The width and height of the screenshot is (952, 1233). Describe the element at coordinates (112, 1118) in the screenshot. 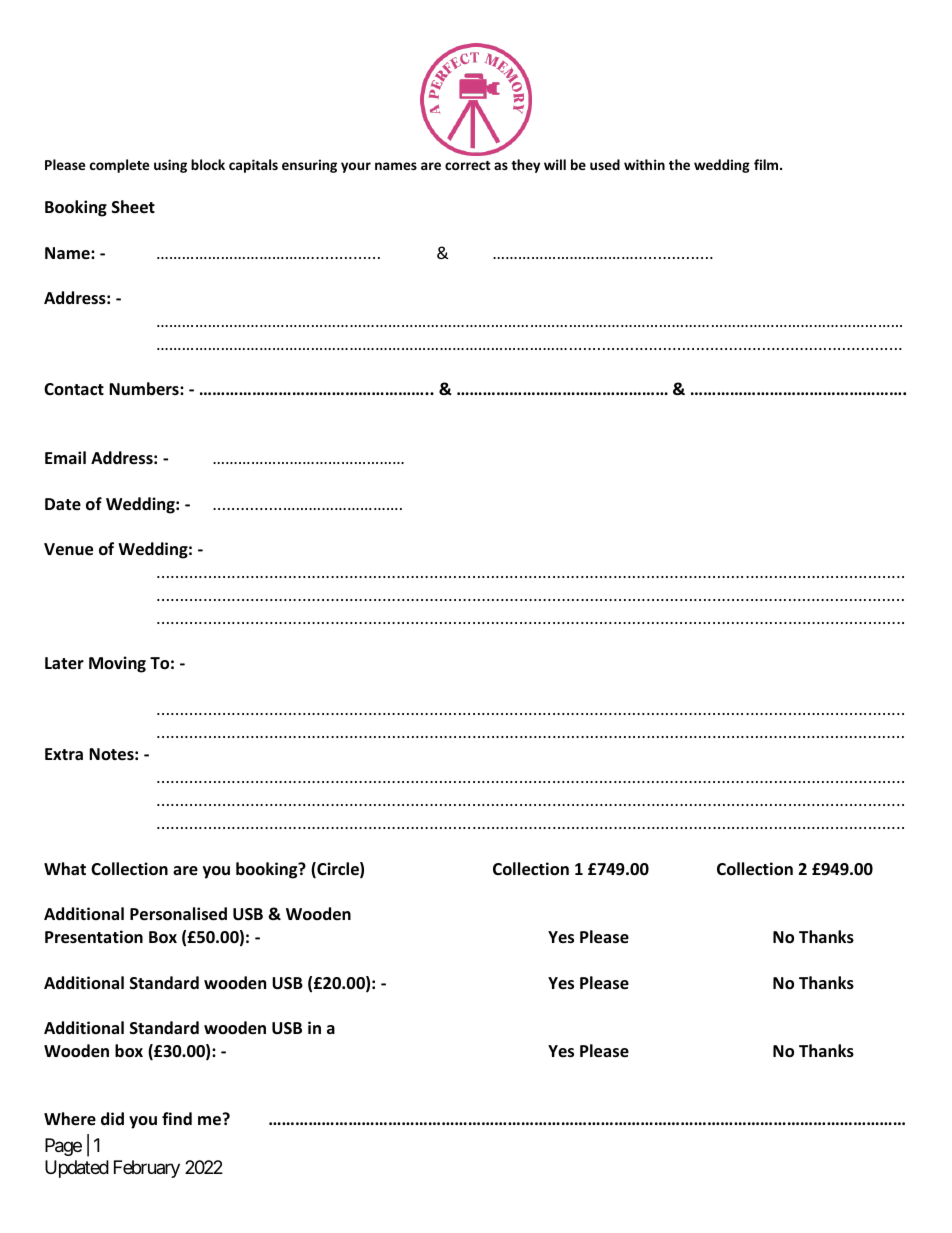

I see `did` at that location.
